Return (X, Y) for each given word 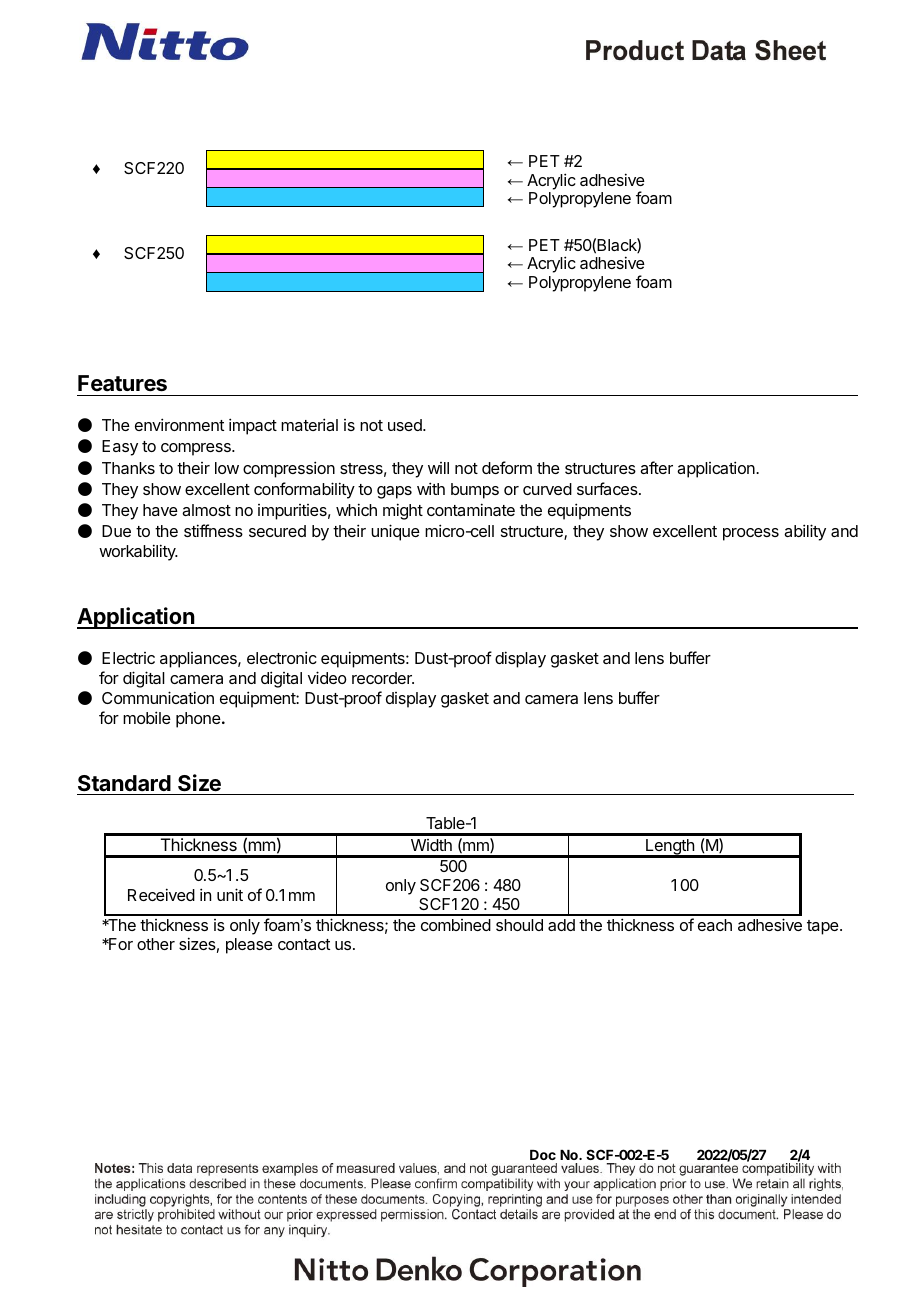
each (715, 925)
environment (179, 424)
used (406, 425)
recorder (383, 678)
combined (456, 925)
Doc (543, 1155)
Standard (124, 783)
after (656, 467)
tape (824, 927)
